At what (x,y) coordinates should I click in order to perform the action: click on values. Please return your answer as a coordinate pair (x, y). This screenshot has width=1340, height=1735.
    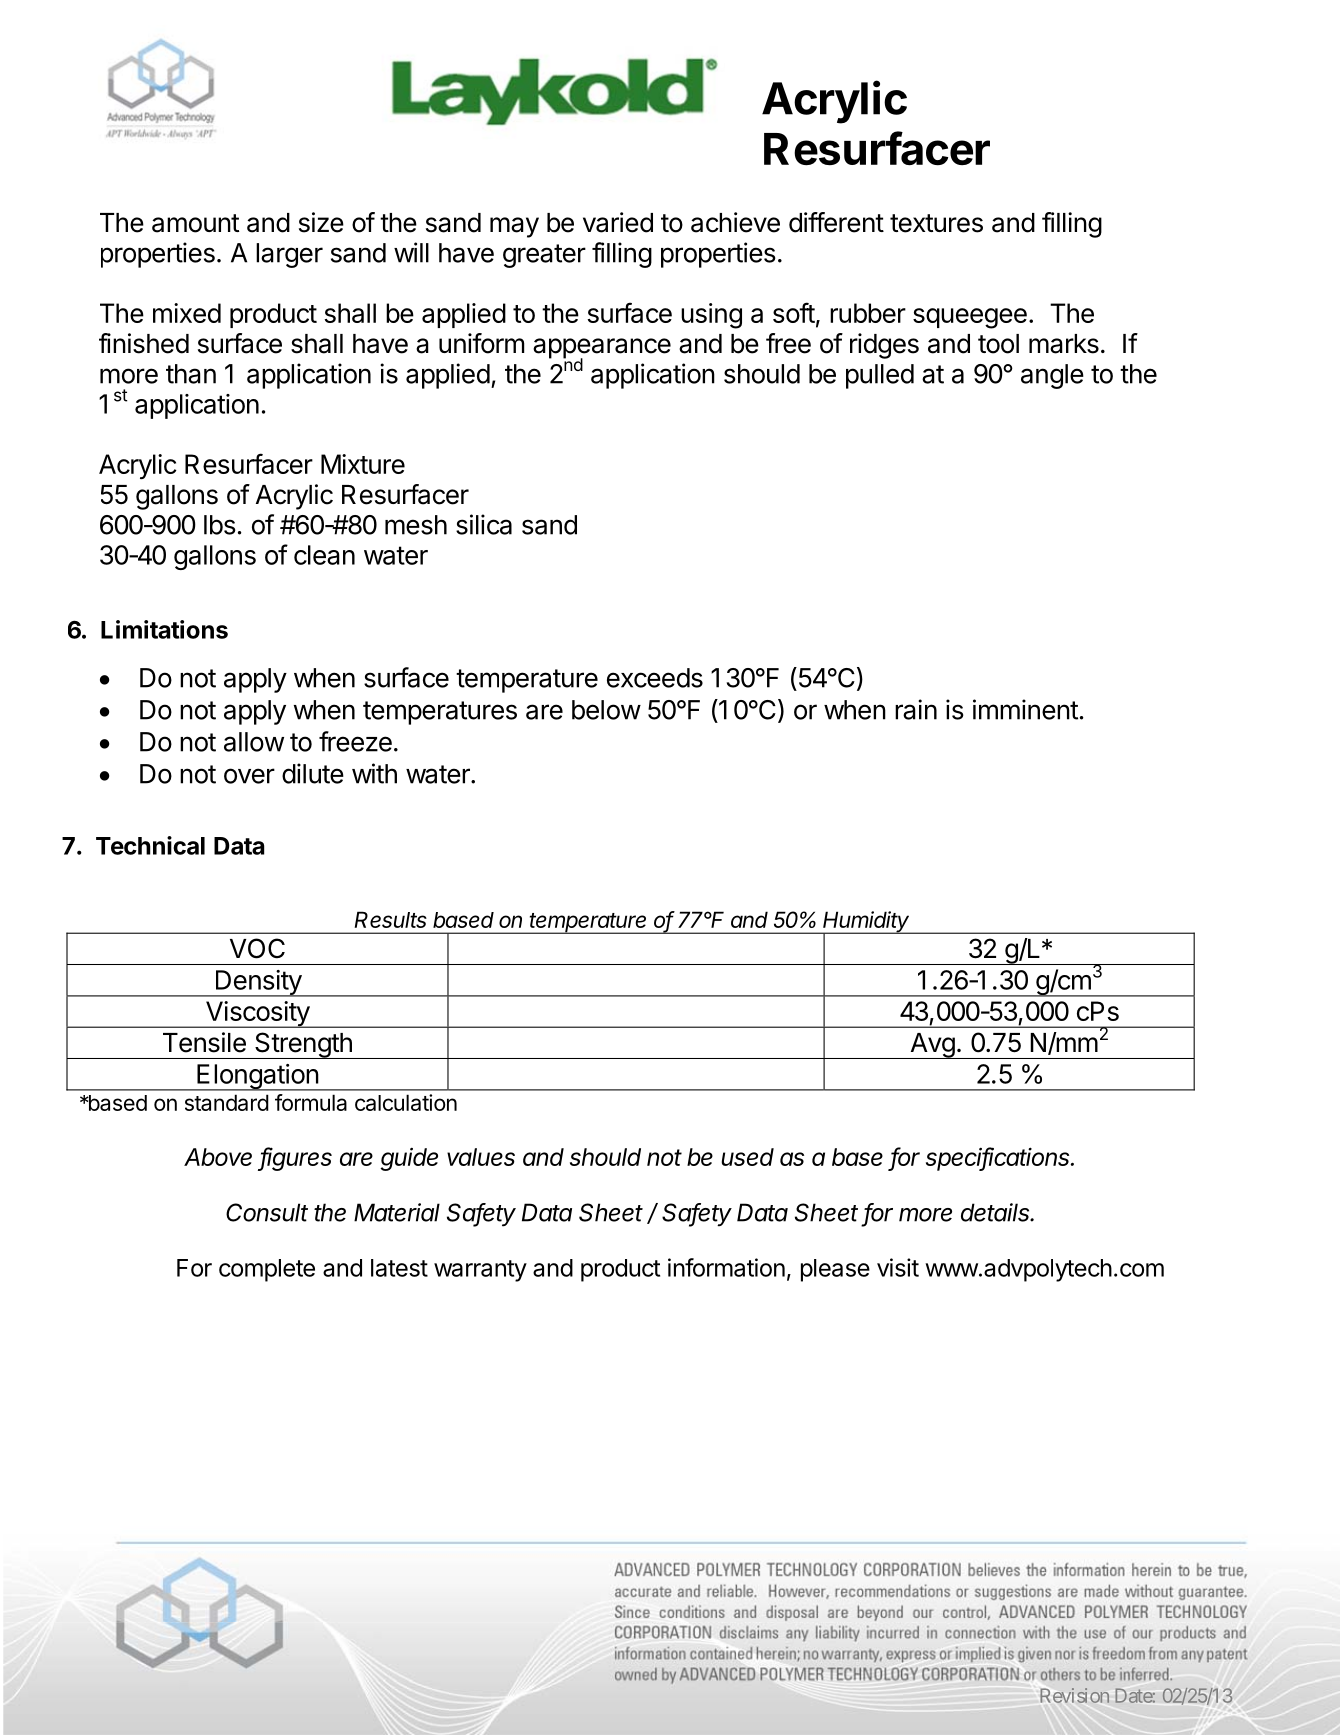
    Looking at the image, I should click on (481, 1157).
